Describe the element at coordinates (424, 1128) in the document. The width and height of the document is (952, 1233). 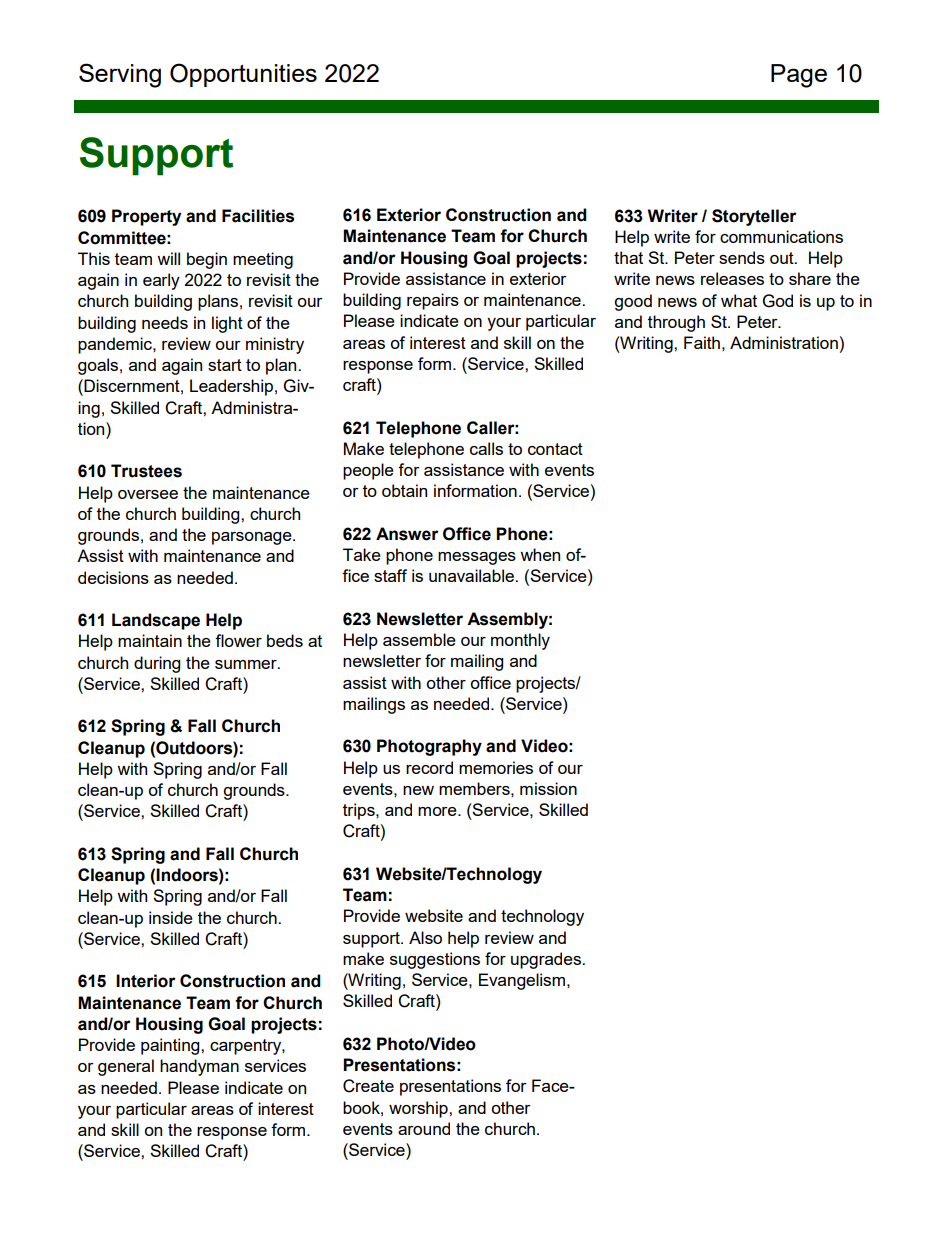
I see `around` at that location.
